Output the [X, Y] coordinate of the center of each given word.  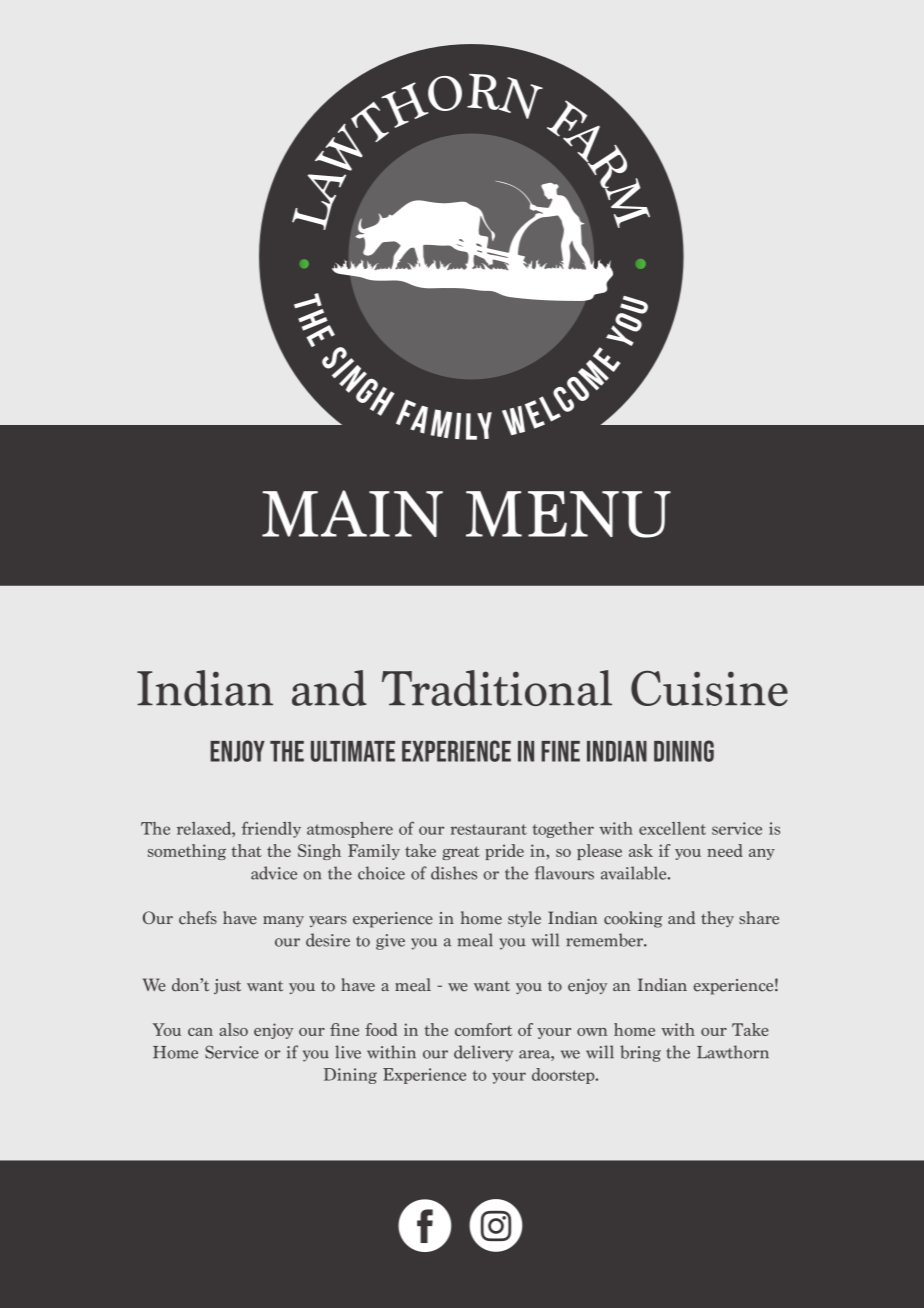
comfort [483, 1029]
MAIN [352, 513]
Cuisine [709, 688]
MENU [568, 514]
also [233, 1029]
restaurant [489, 829]
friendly [271, 829]
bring [640, 1053]
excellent [672, 828]
